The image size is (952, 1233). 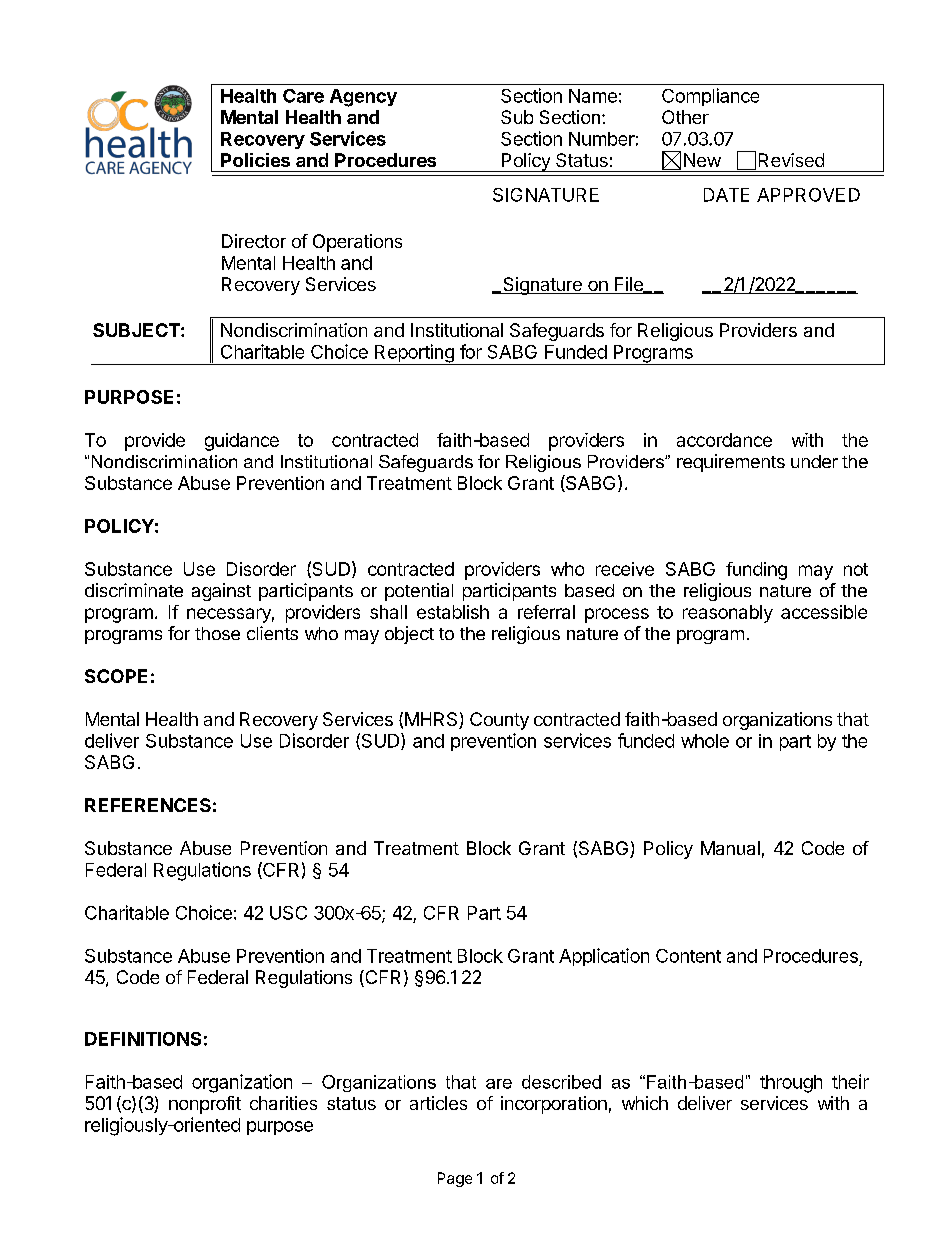 What do you see at coordinates (791, 160) in the document?
I see `Revised` at bounding box center [791, 160].
